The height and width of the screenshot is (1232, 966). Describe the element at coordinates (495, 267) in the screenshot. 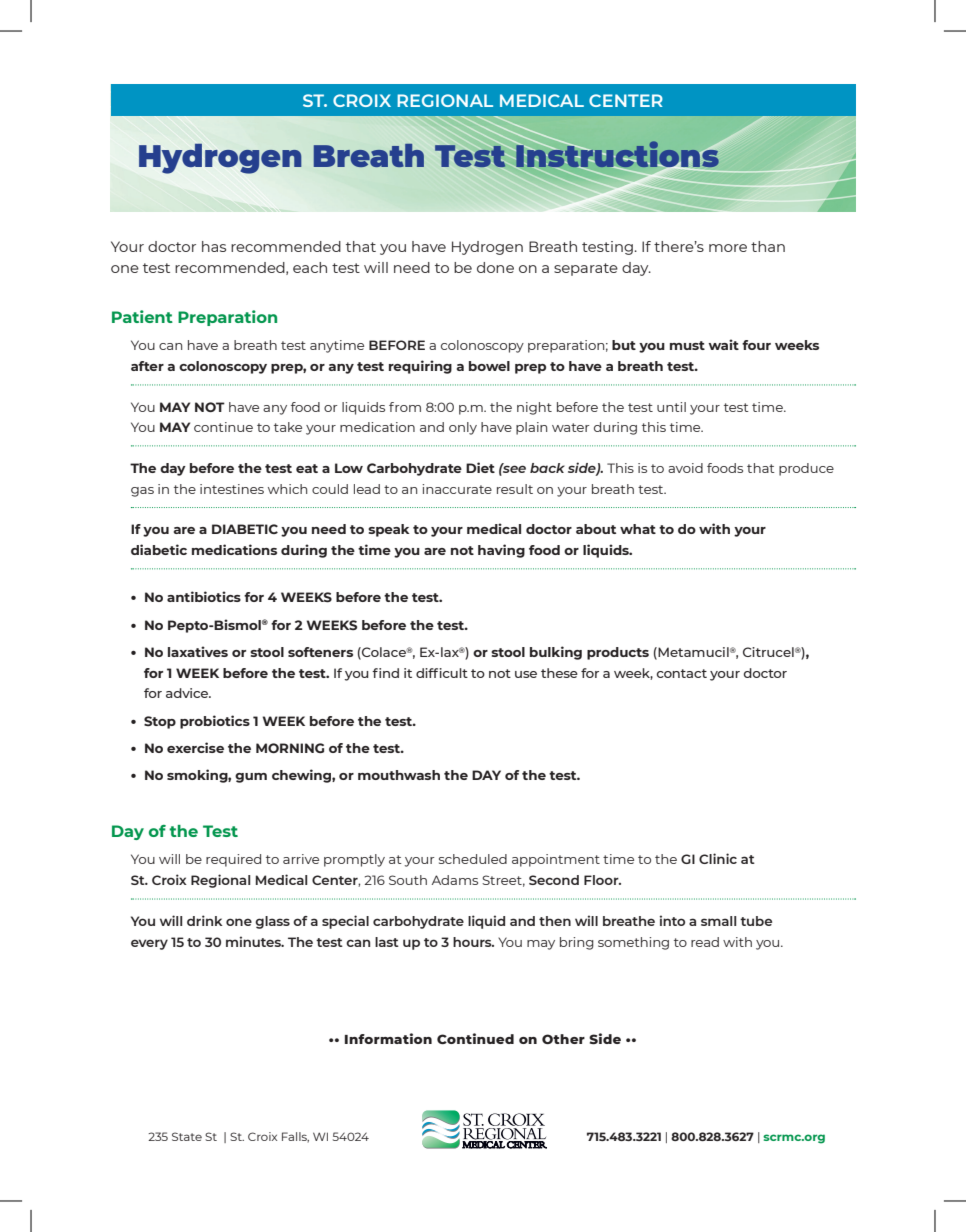

I see `done` at that location.
